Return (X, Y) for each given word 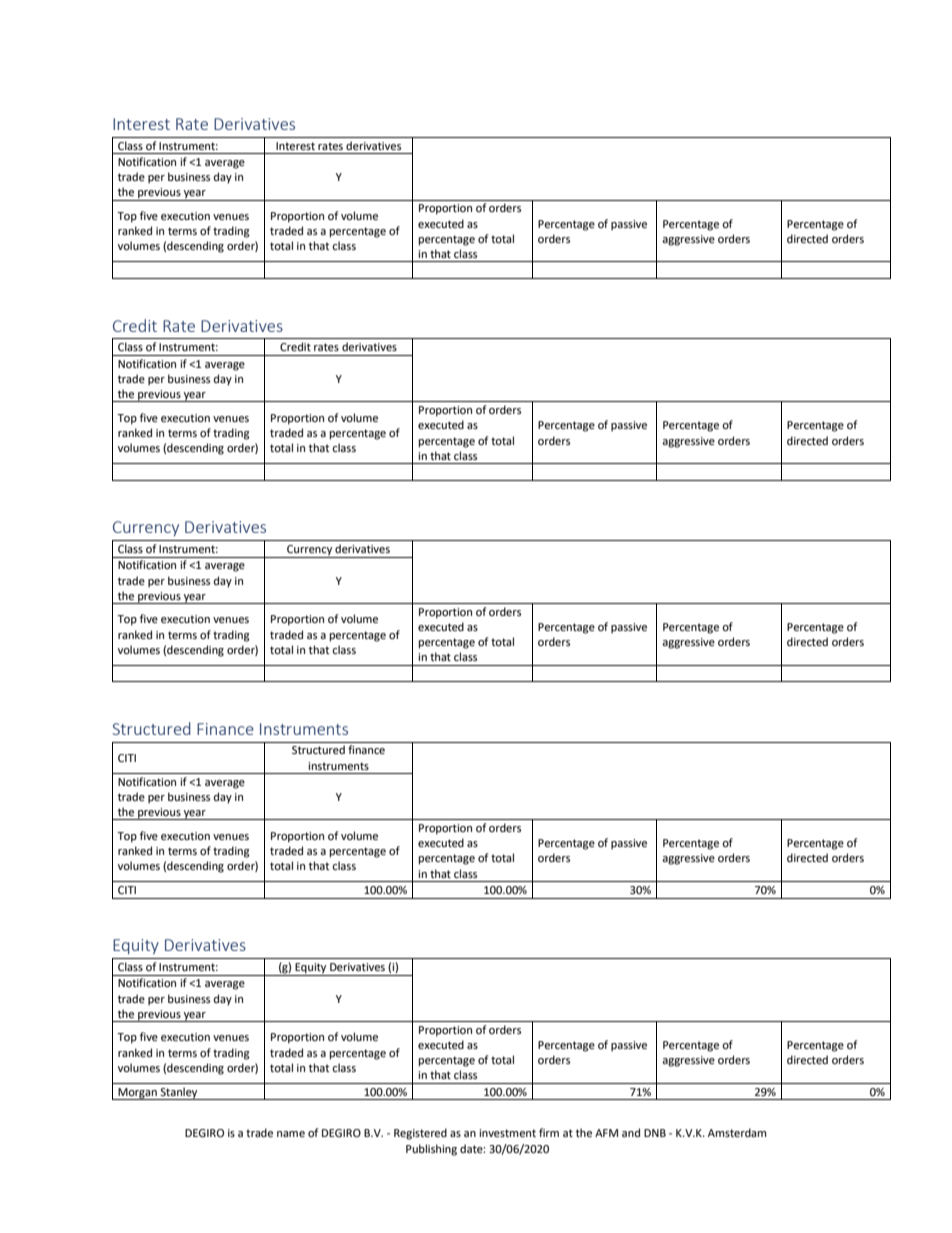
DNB (655, 1133)
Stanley (179, 1093)
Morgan (137, 1094)
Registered (420, 1134)
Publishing (431, 1150)
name (291, 1134)
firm (549, 1132)
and (631, 1132)
